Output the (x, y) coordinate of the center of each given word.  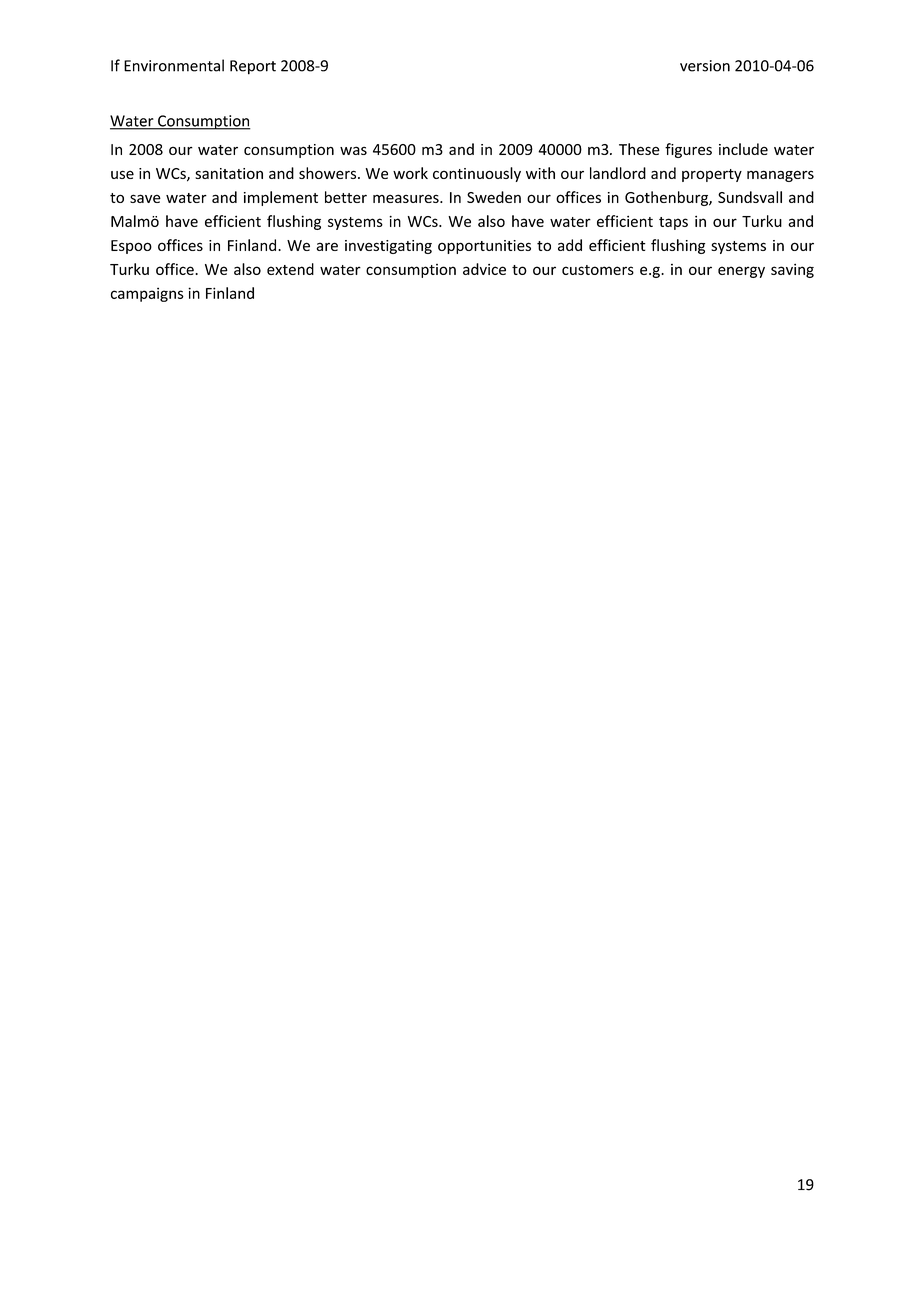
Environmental (174, 65)
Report (253, 67)
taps (673, 223)
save (145, 198)
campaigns (147, 294)
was (353, 150)
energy (741, 272)
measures (407, 198)
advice (484, 269)
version (705, 66)
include (743, 149)
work (410, 173)
